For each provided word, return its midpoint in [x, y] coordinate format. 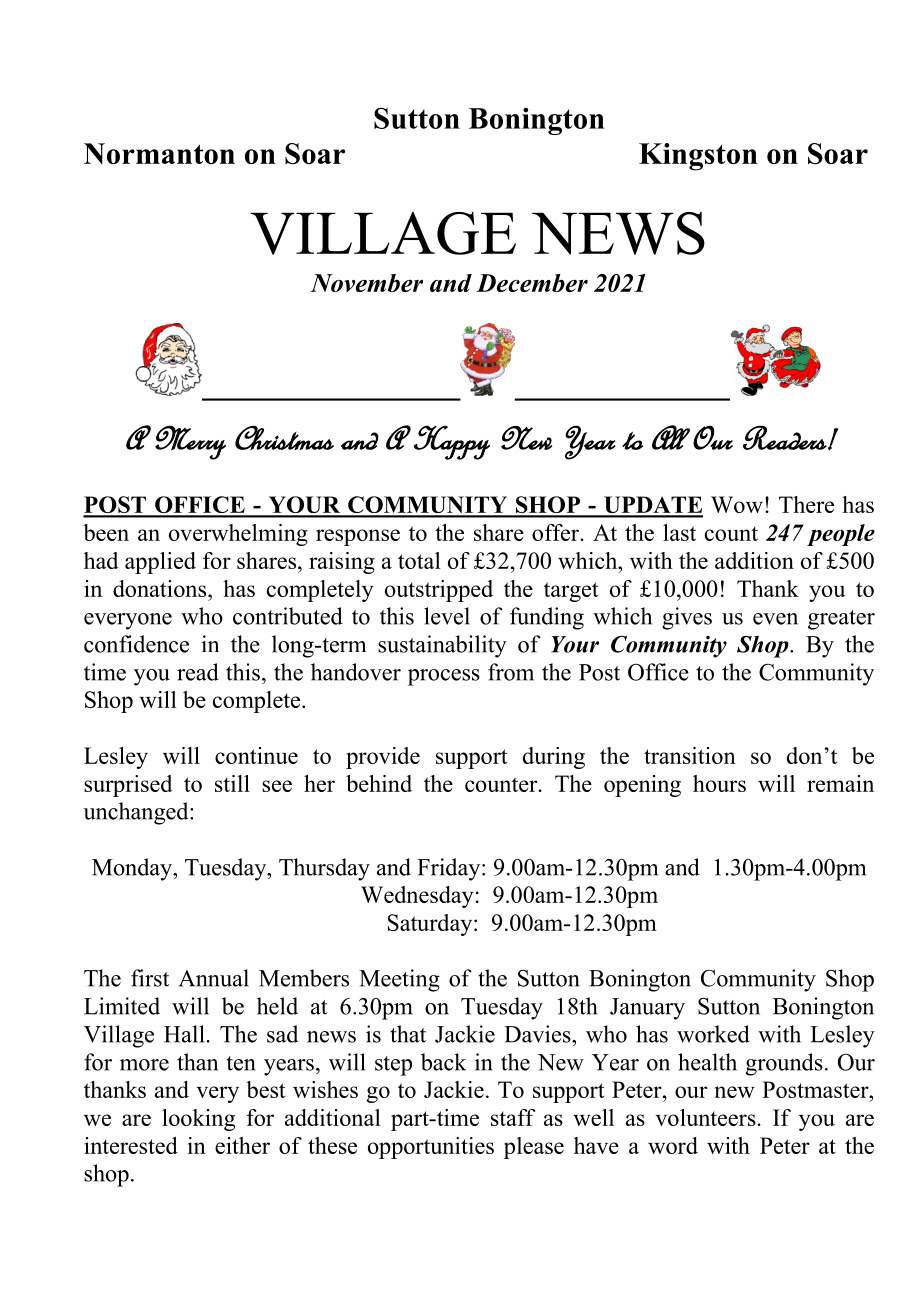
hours [719, 783]
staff [513, 1117]
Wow [737, 504]
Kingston [698, 157]
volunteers [706, 1117]
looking [198, 1120]
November [366, 283]
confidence [136, 644]
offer [557, 532]
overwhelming [238, 535]
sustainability [442, 646]
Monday [133, 869]
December [532, 283]
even [775, 619]
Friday [450, 869]
